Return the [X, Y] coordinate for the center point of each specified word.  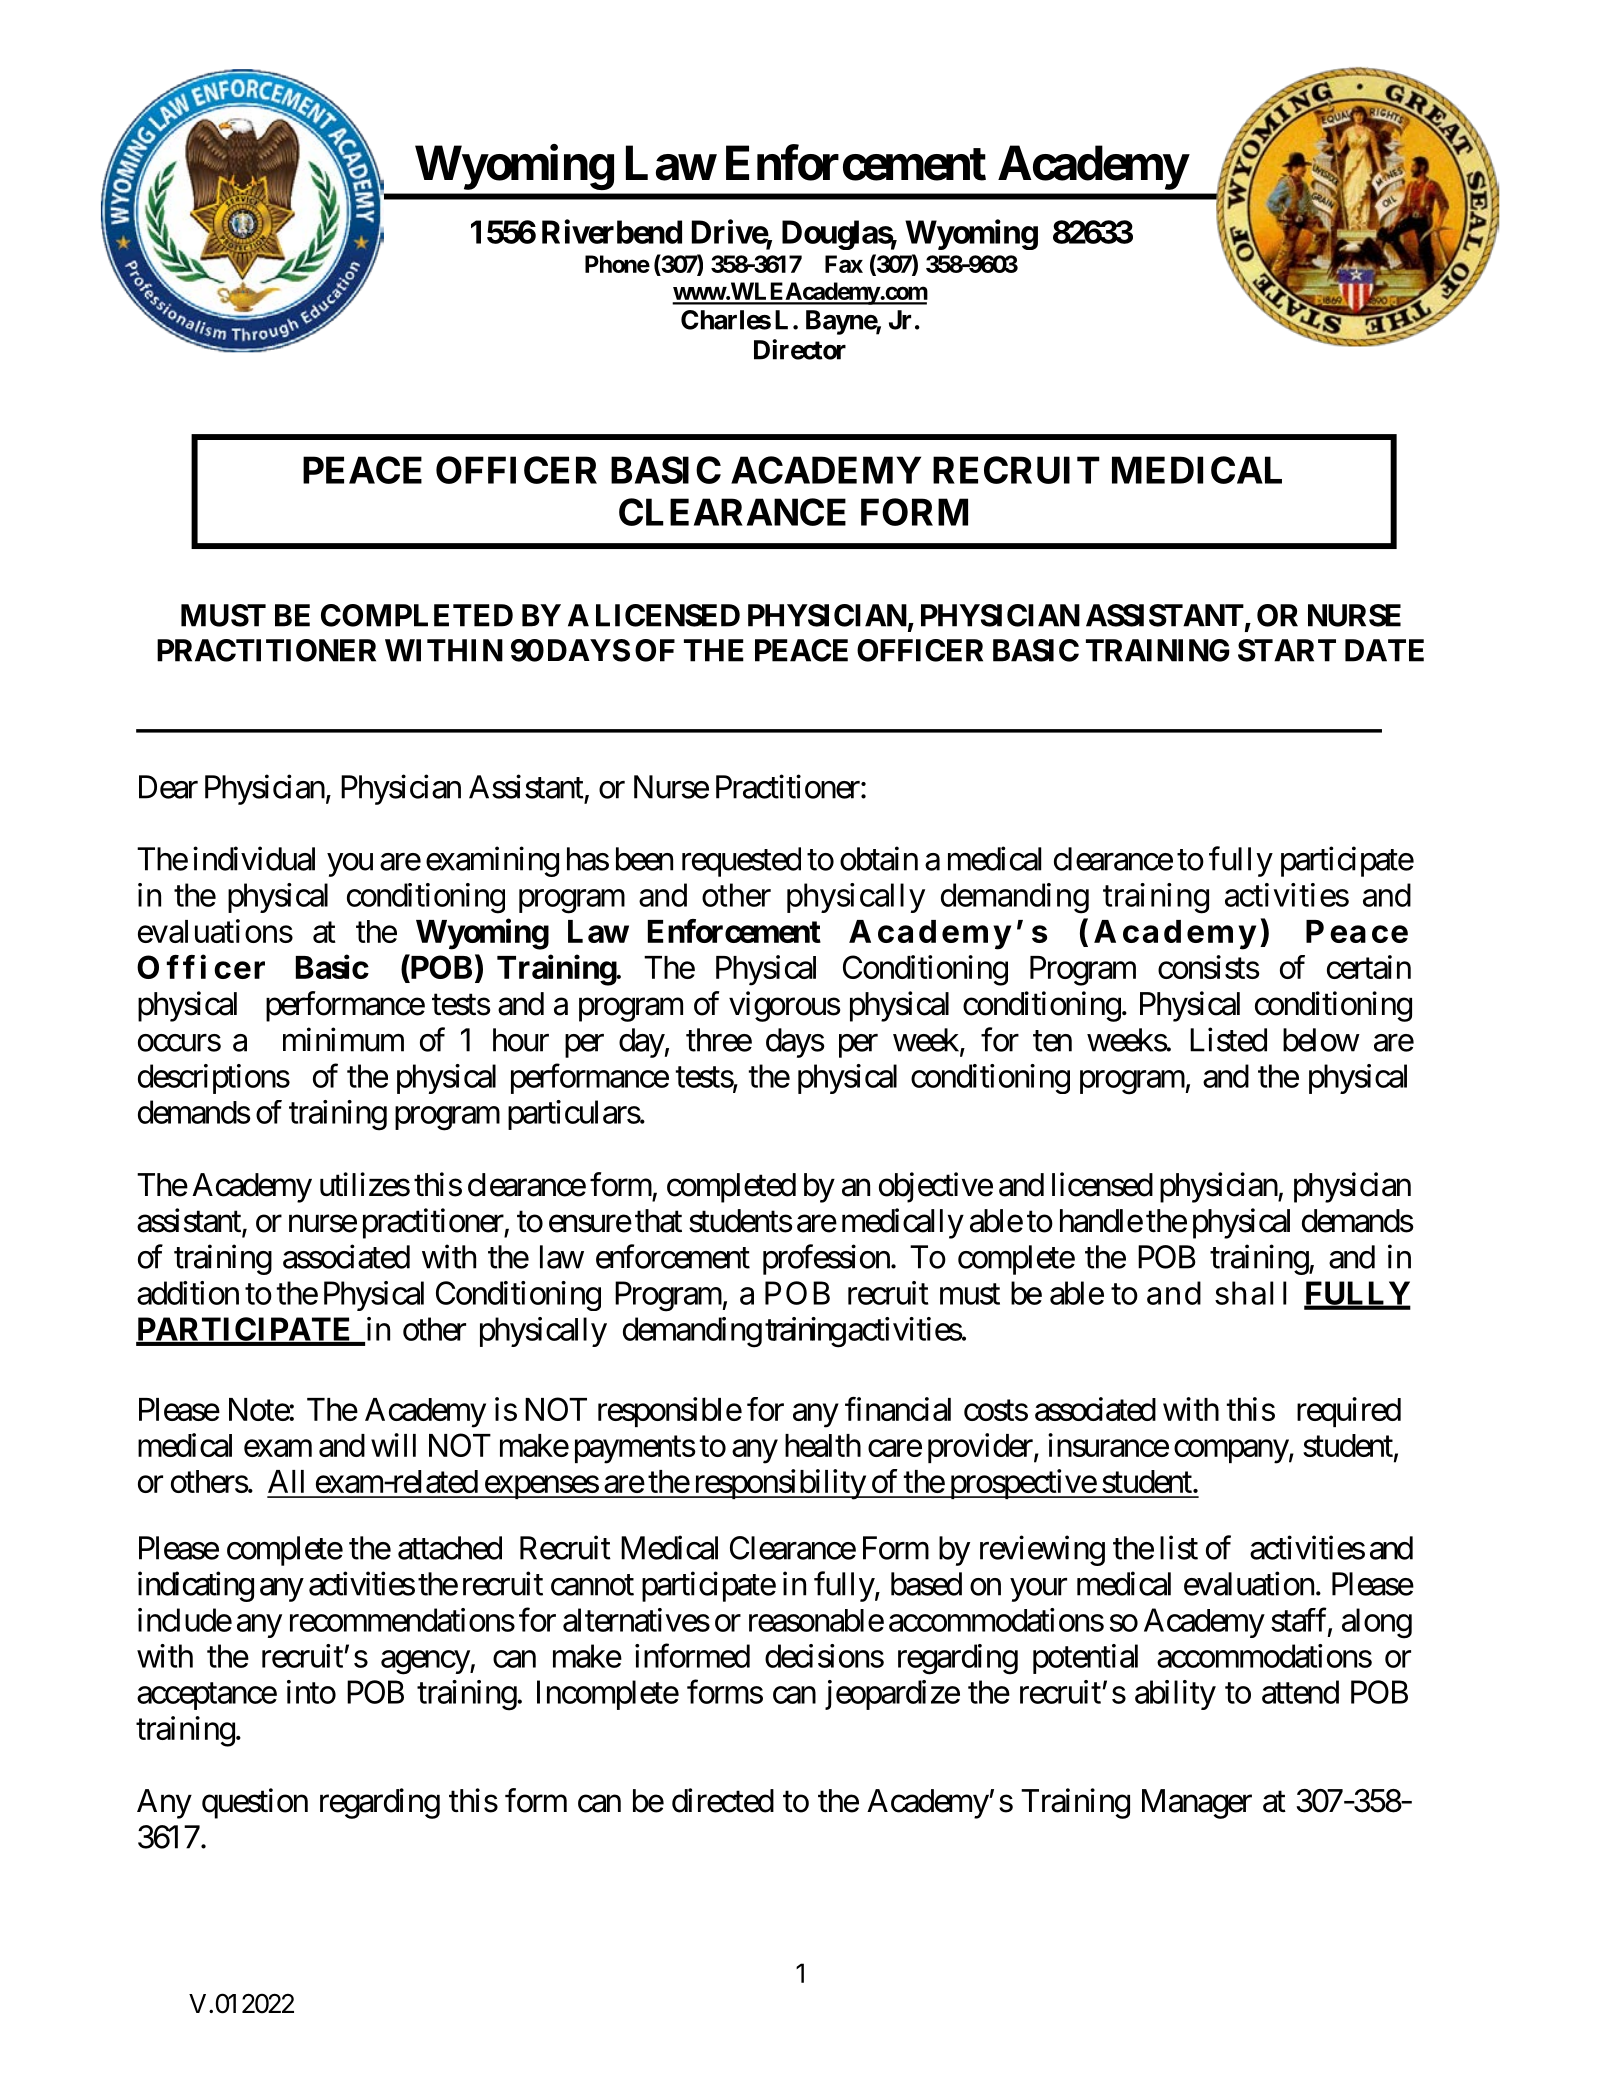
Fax [844, 264]
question [255, 1803]
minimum [343, 1039]
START [1287, 650]
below [1321, 1040]
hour [521, 1040]
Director [800, 349]
